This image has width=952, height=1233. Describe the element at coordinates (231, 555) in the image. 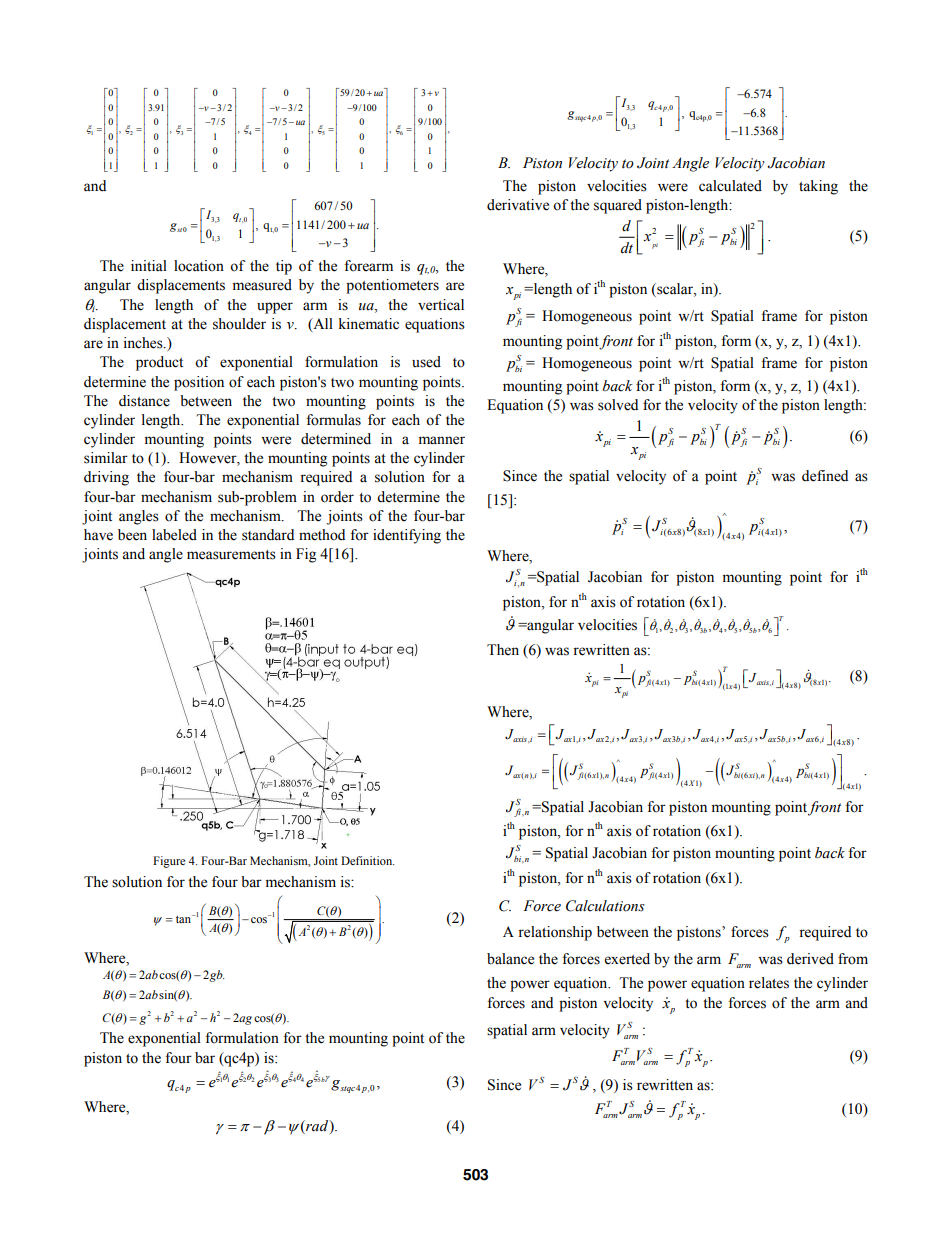

I see `measurements` at that location.
